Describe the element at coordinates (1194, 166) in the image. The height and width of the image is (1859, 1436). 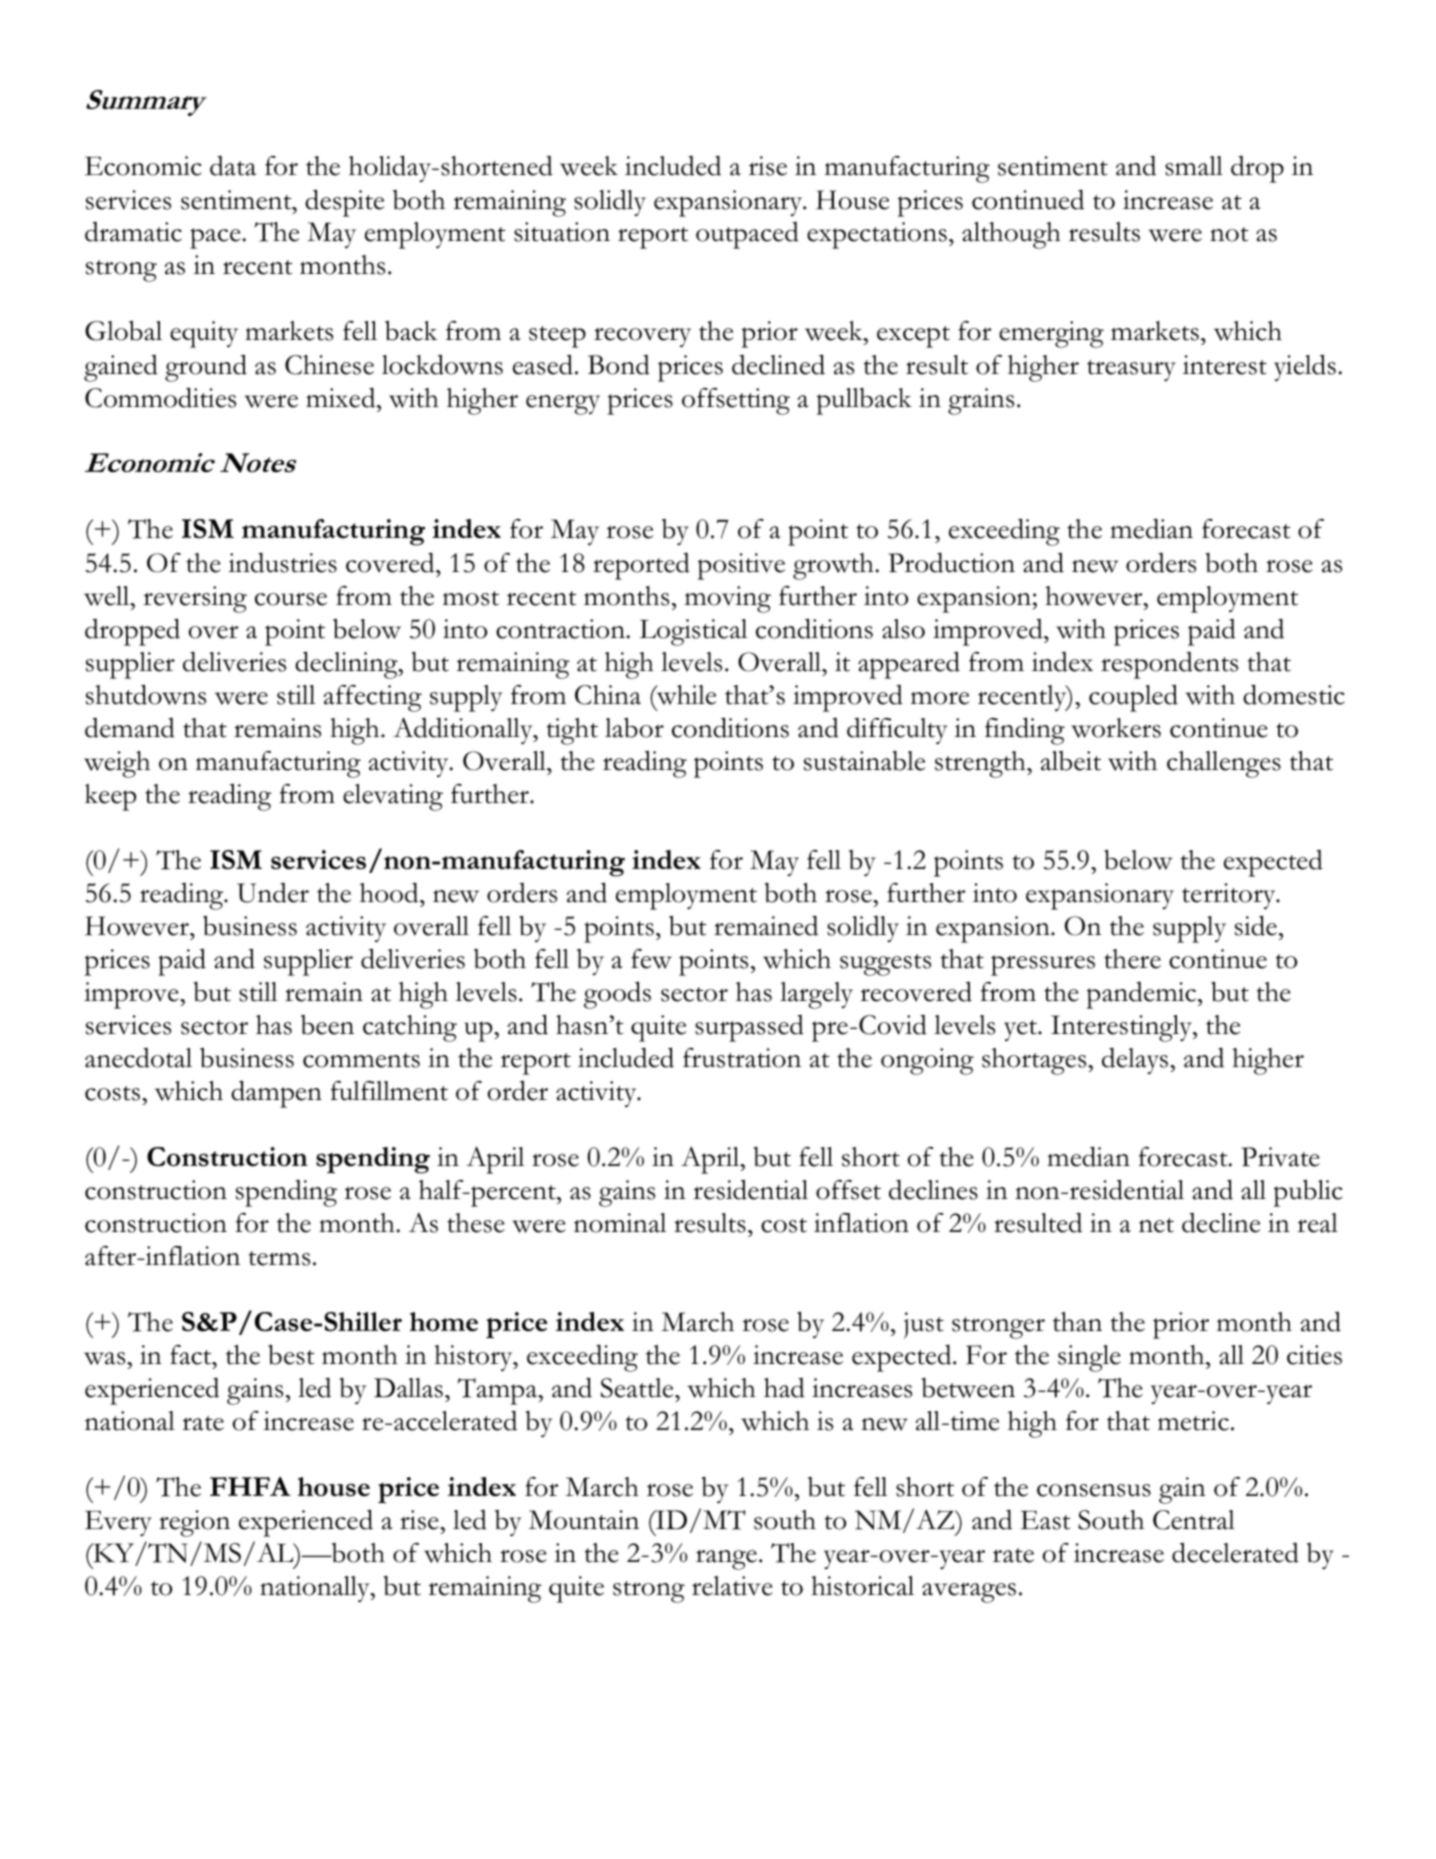
I see `small` at that location.
